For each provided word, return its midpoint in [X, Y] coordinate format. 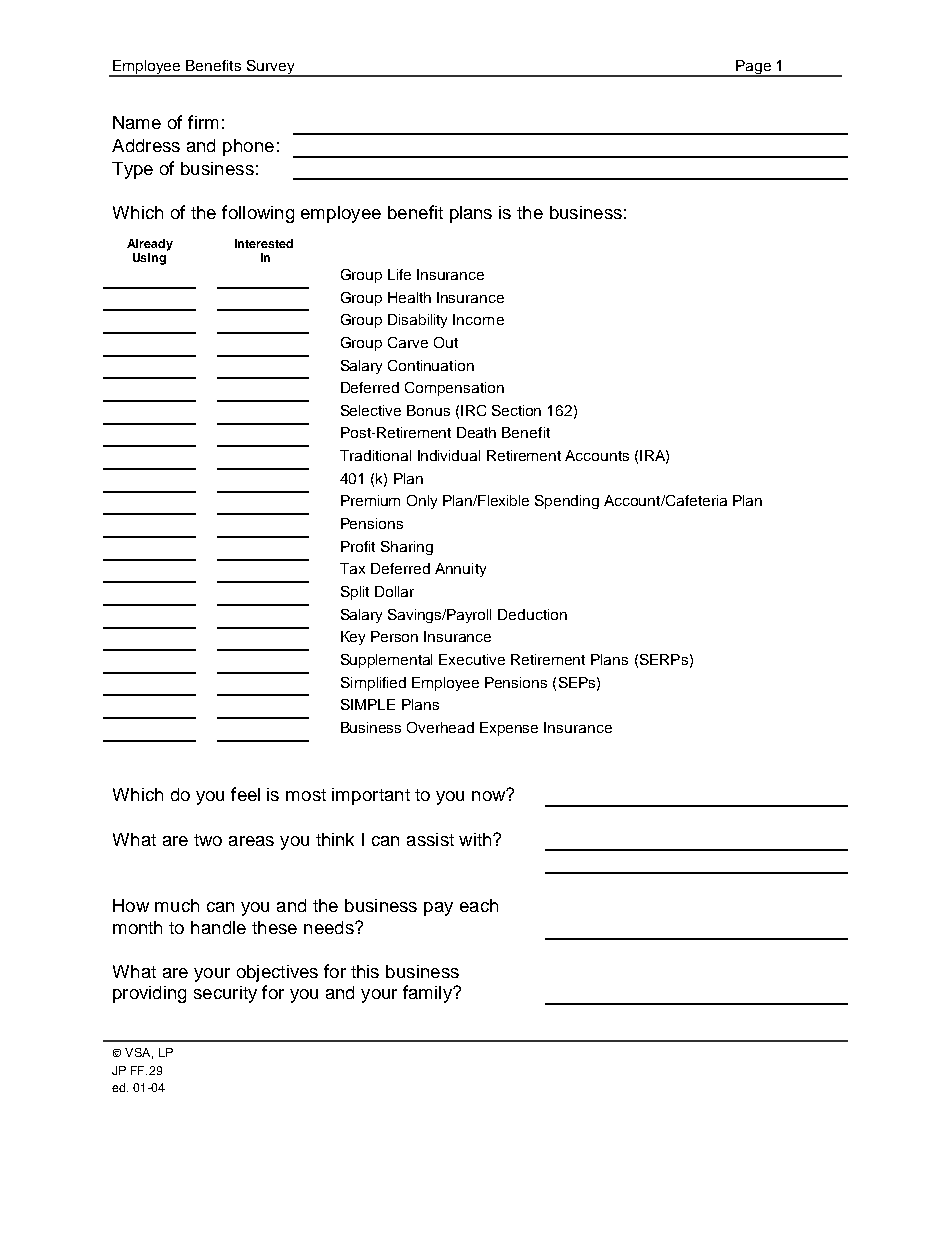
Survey [270, 68]
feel [245, 794]
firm [203, 122]
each [479, 905]
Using [149, 259]
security [225, 994]
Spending [567, 502]
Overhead [440, 727]
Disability [417, 321]
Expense [509, 729]
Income [478, 319]
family [428, 994]
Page [753, 68]
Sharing [407, 548]
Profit [358, 546]
